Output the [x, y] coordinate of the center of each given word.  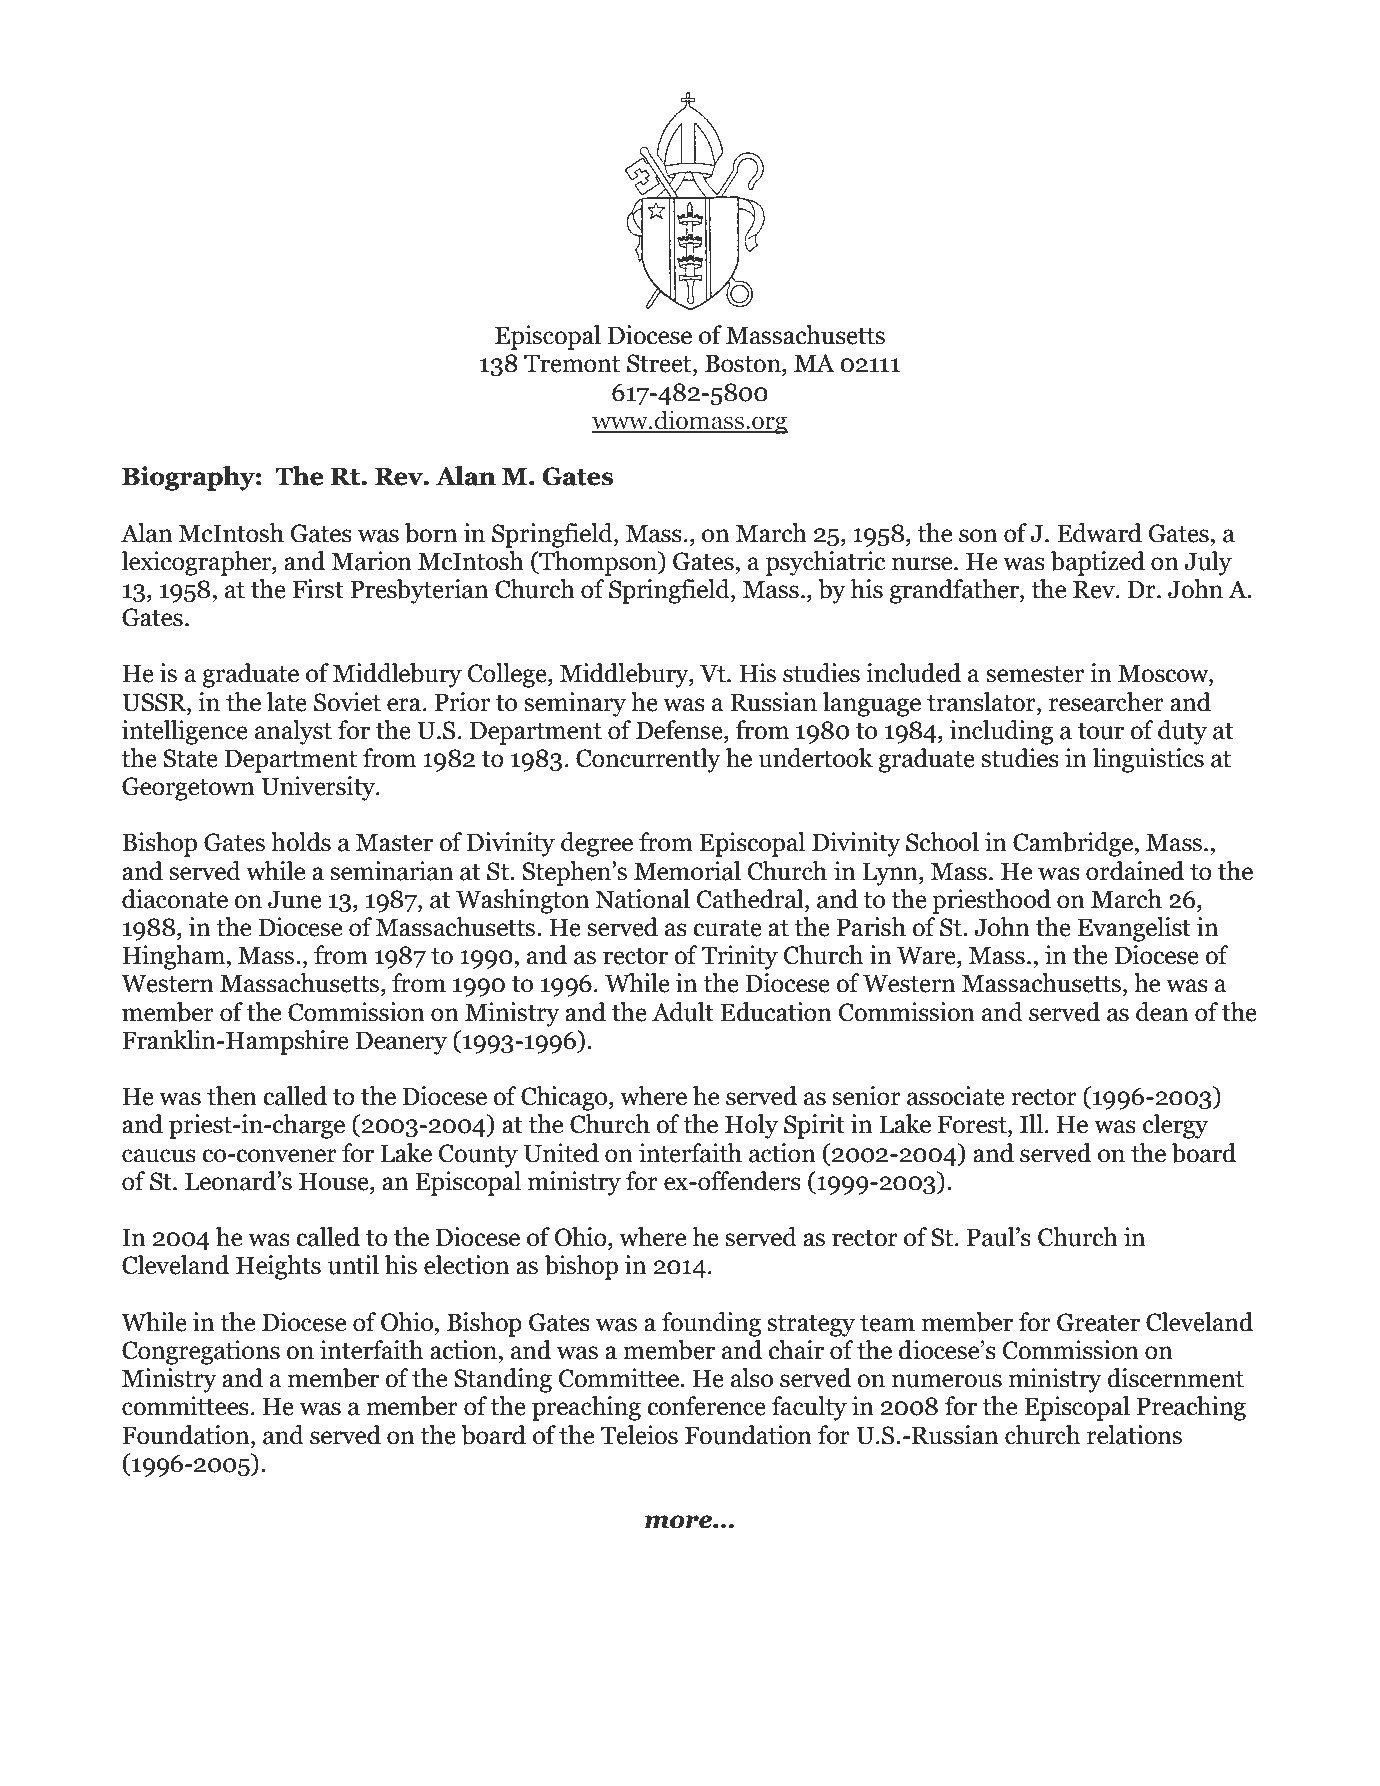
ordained [1135, 871]
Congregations [201, 1352]
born [431, 533]
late [287, 702]
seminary [575, 704]
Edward [1099, 533]
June [295, 900]
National [642, 899]
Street [660, 363]
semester [1035, 674]
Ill [1031, 1123]
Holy [751, 1126]
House [335, 1182]
